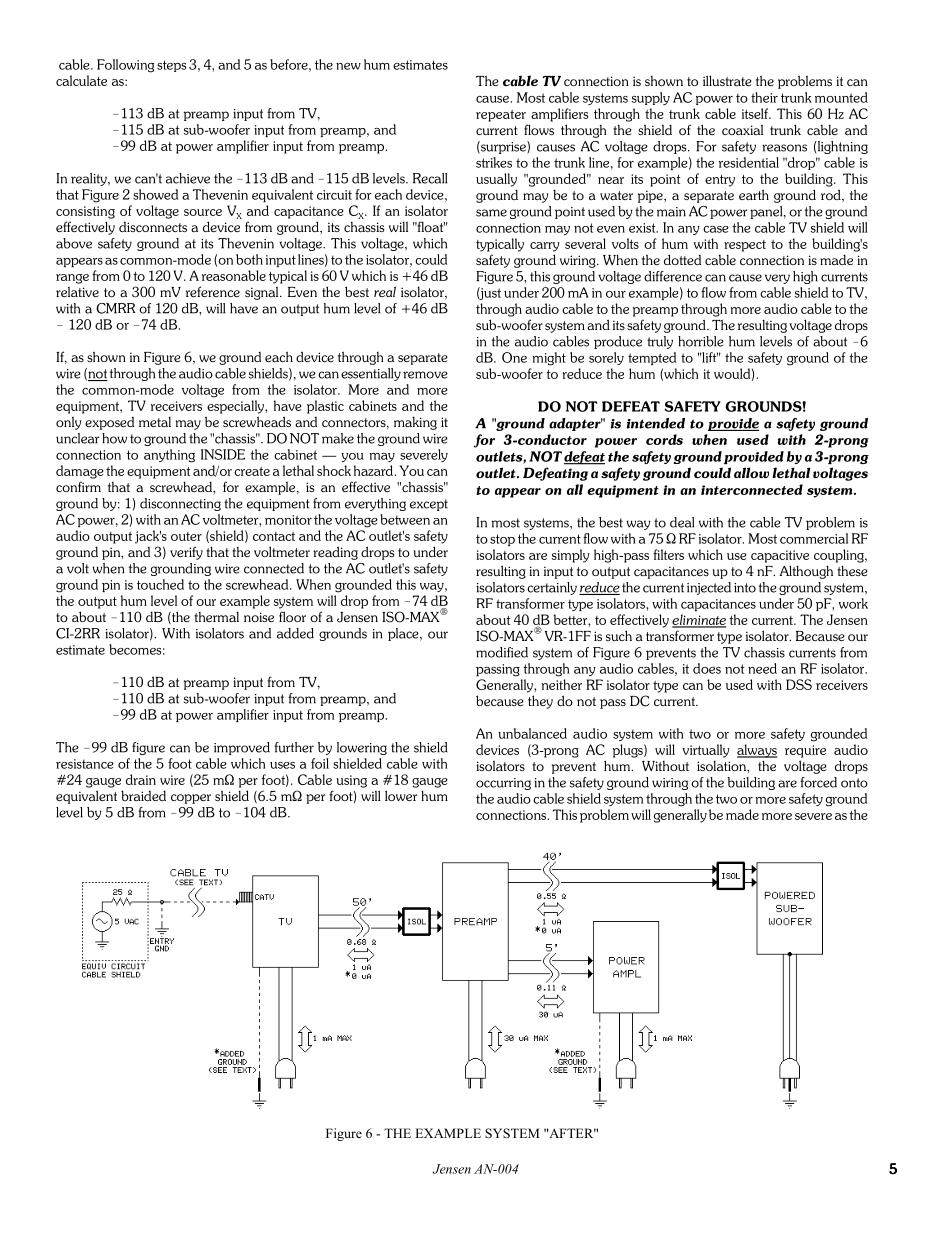 Image resolution: width=952 pixels, height=1233 pixels. I want to click on allow, so click(751, 472).
